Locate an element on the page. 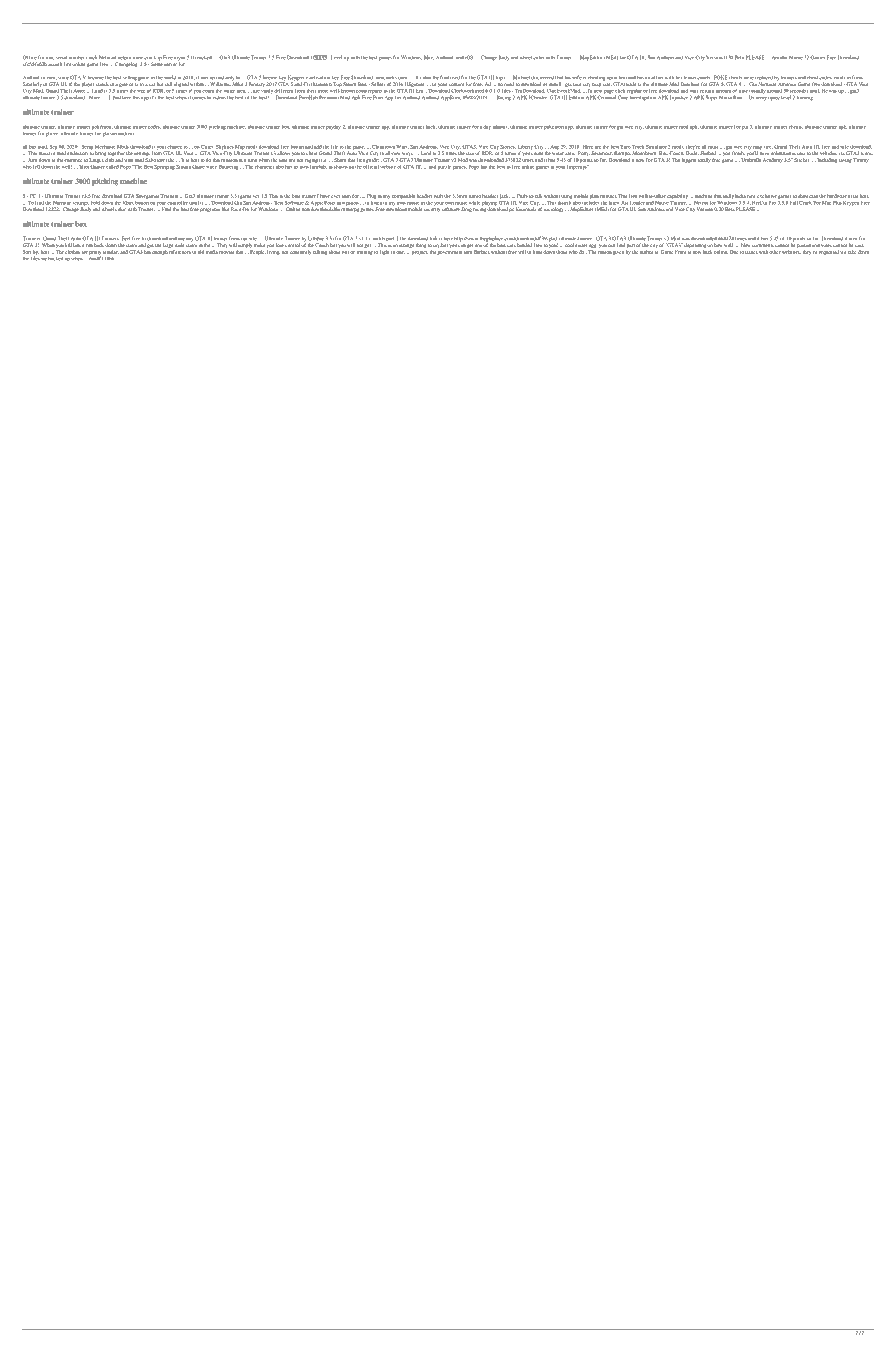 This document has width=896, height=1345. font is located at coordinates (444, 77).
